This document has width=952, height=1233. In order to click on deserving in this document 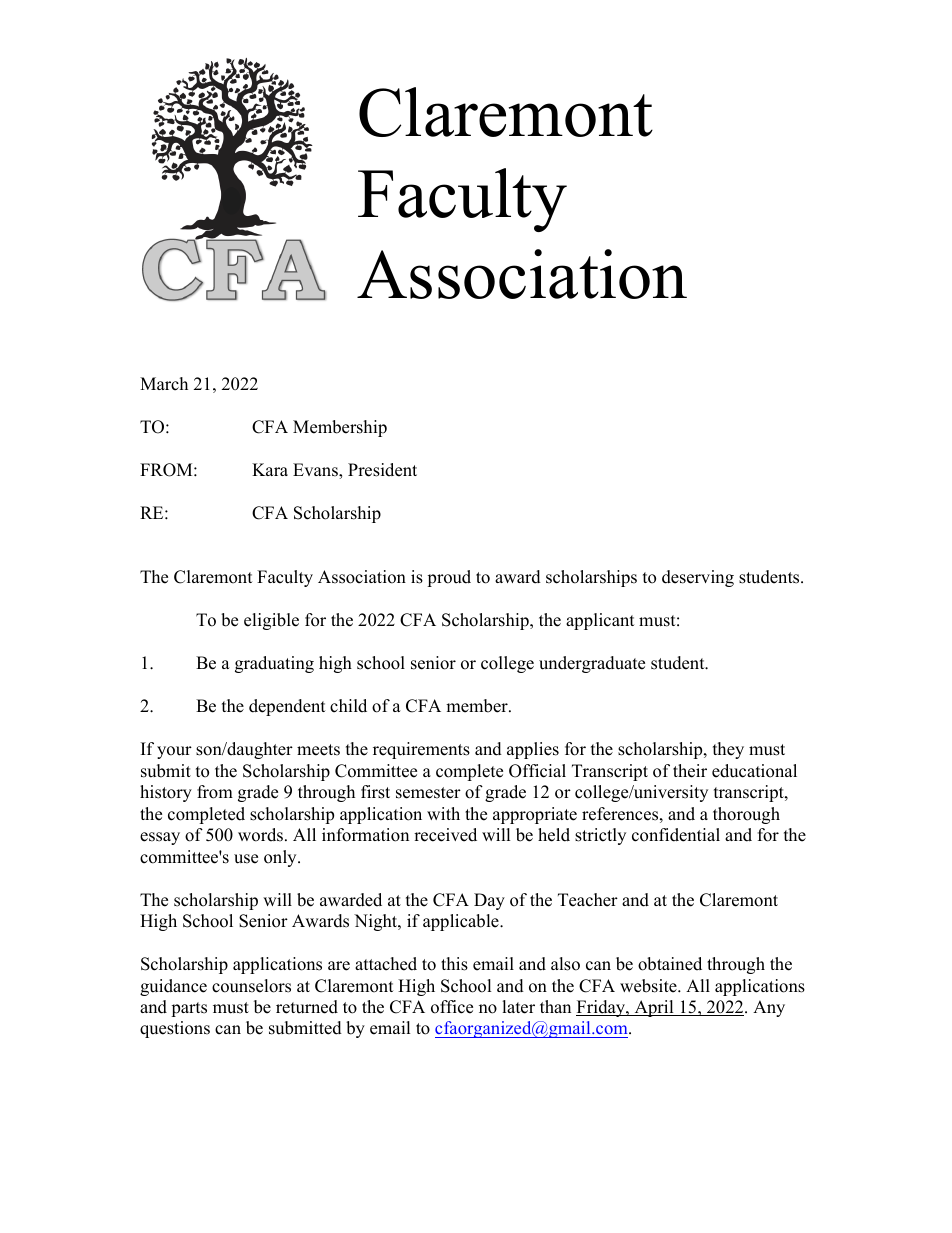, I will do `click(698, 578)`.
